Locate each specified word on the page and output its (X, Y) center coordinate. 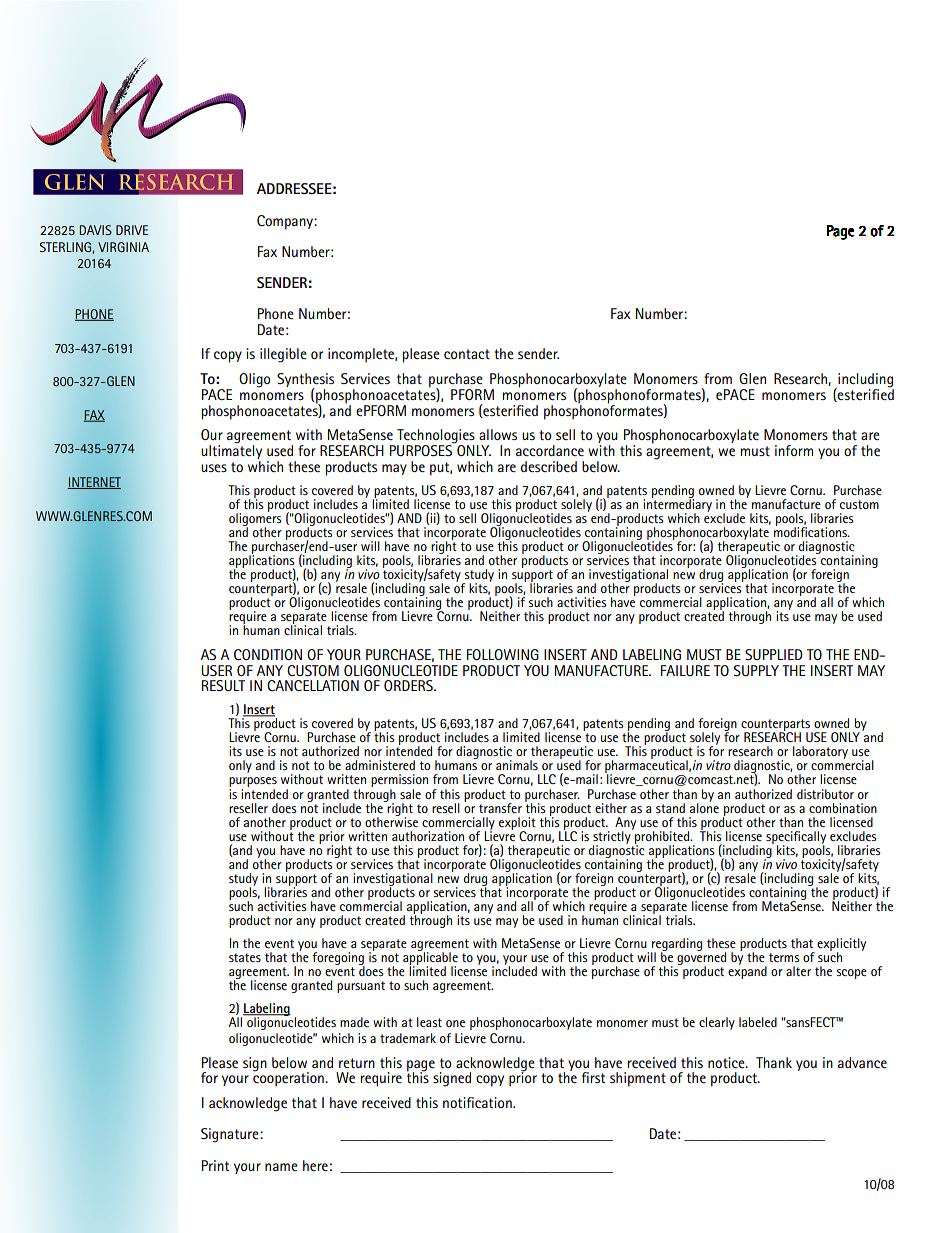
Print (215, 1165)
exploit (517, 824)
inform (794, 450)
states (245, 957)
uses (214, 468)
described (549, 466)
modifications (811, 531)
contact (467, 354)
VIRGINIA (123, 247)
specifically (796, 838)
